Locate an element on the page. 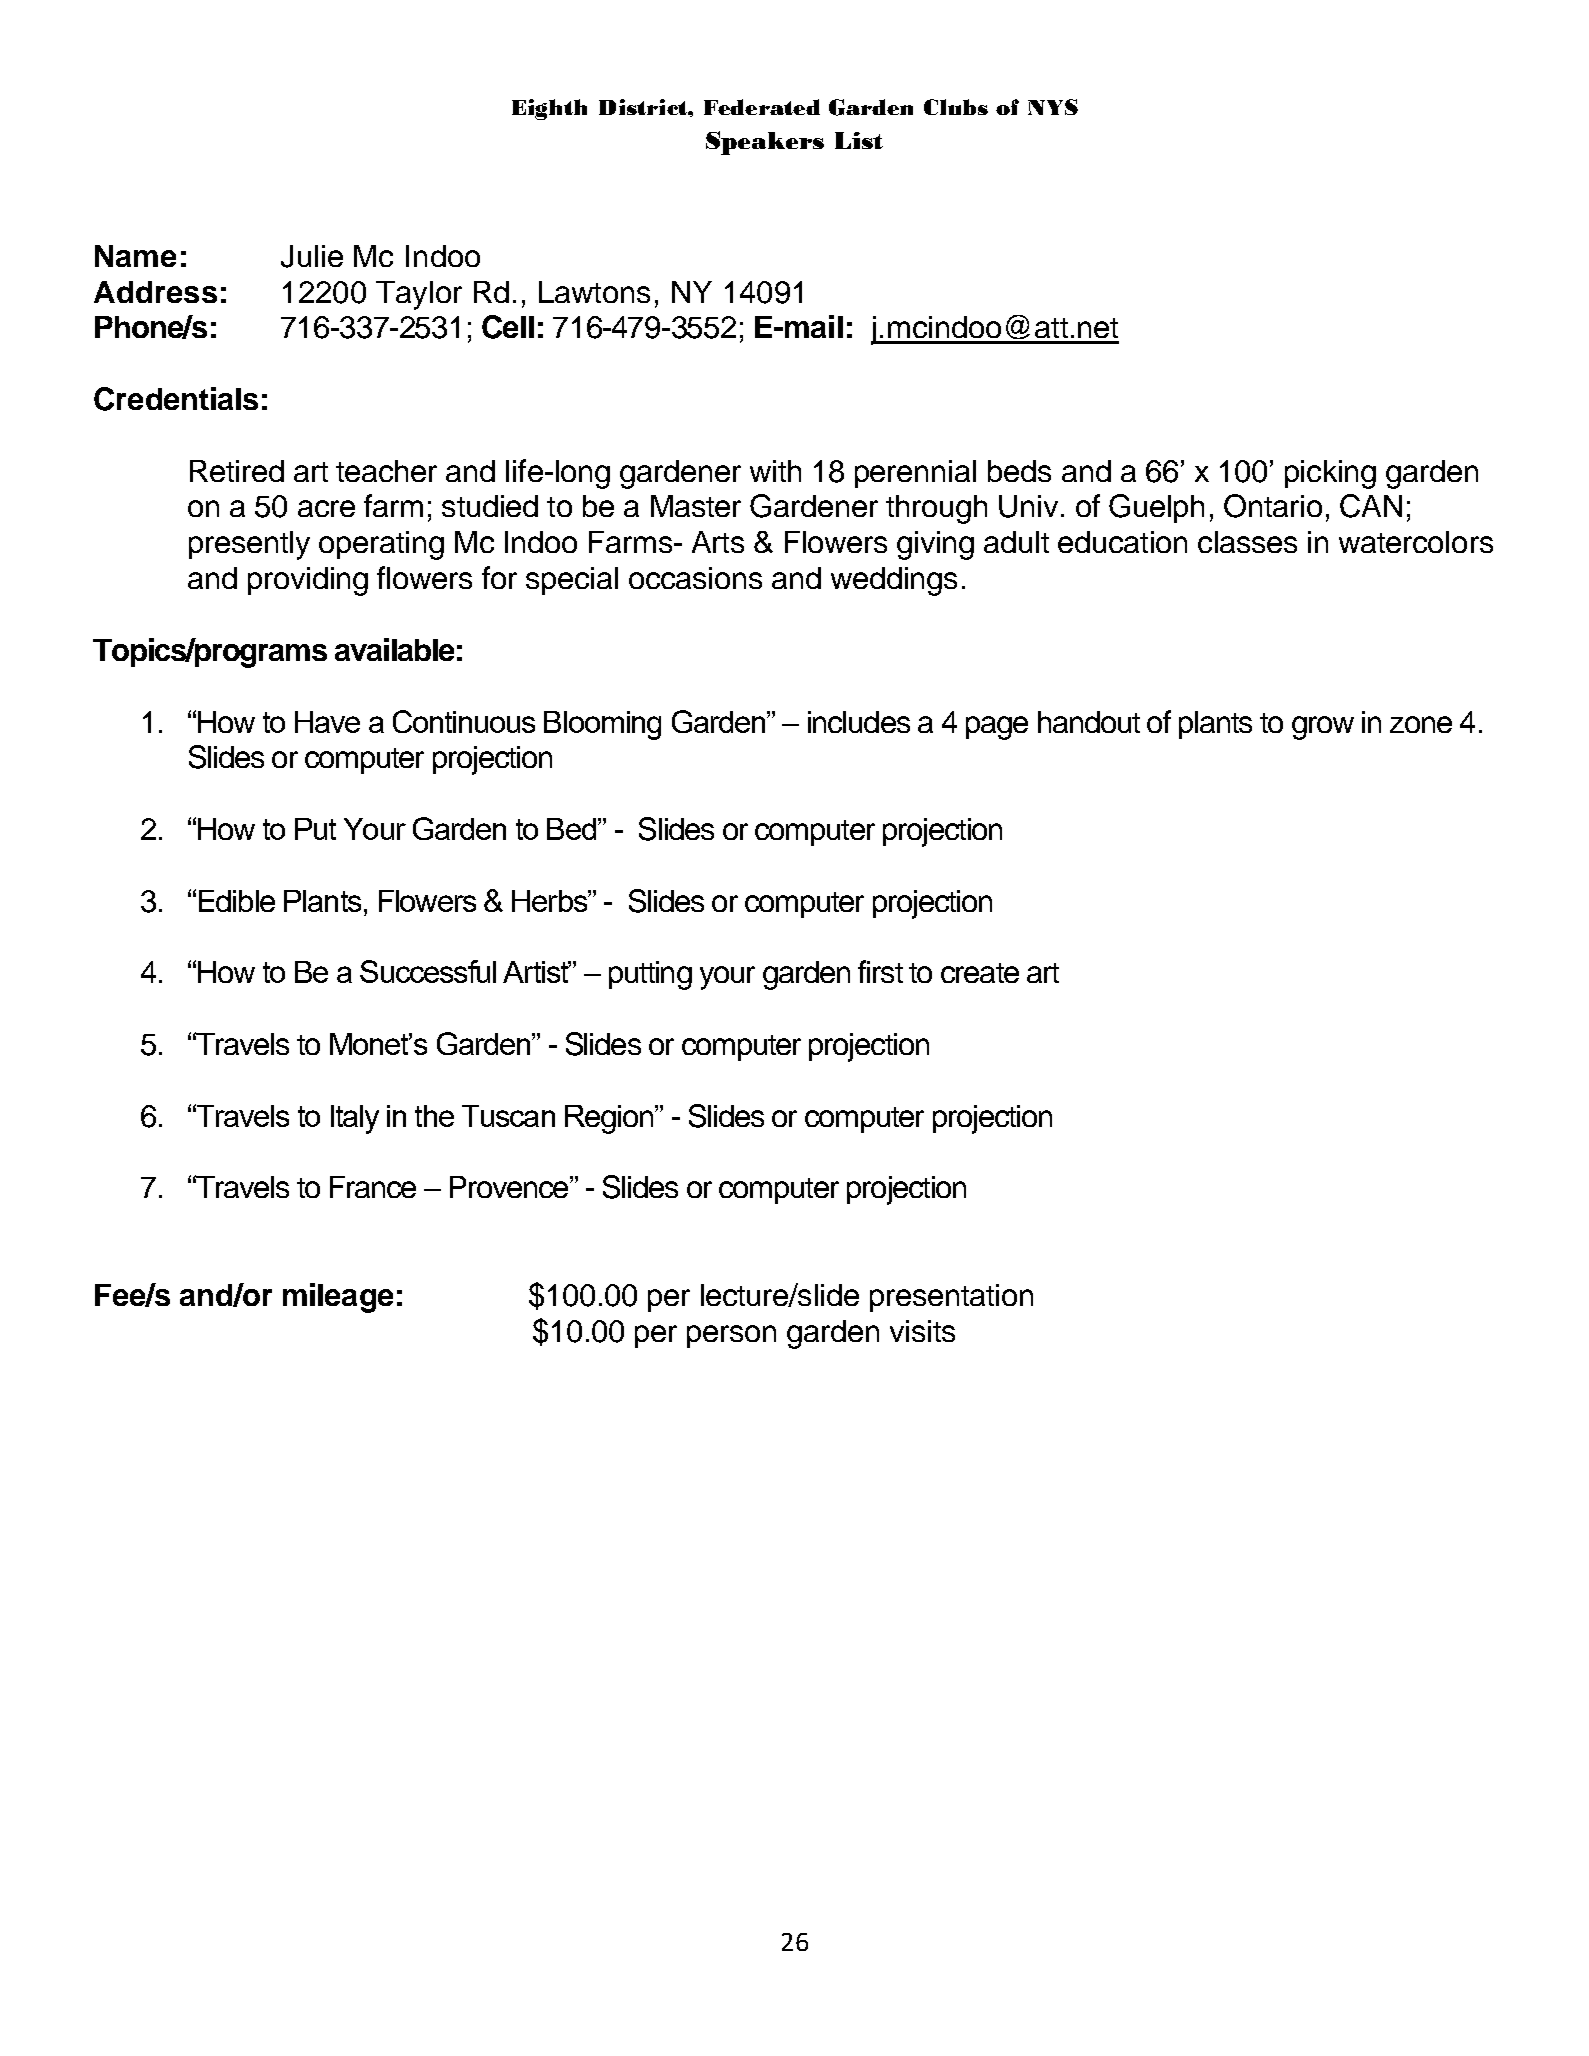 The image size is (1589, 2056). includes is located at coordinates (859, 722).
